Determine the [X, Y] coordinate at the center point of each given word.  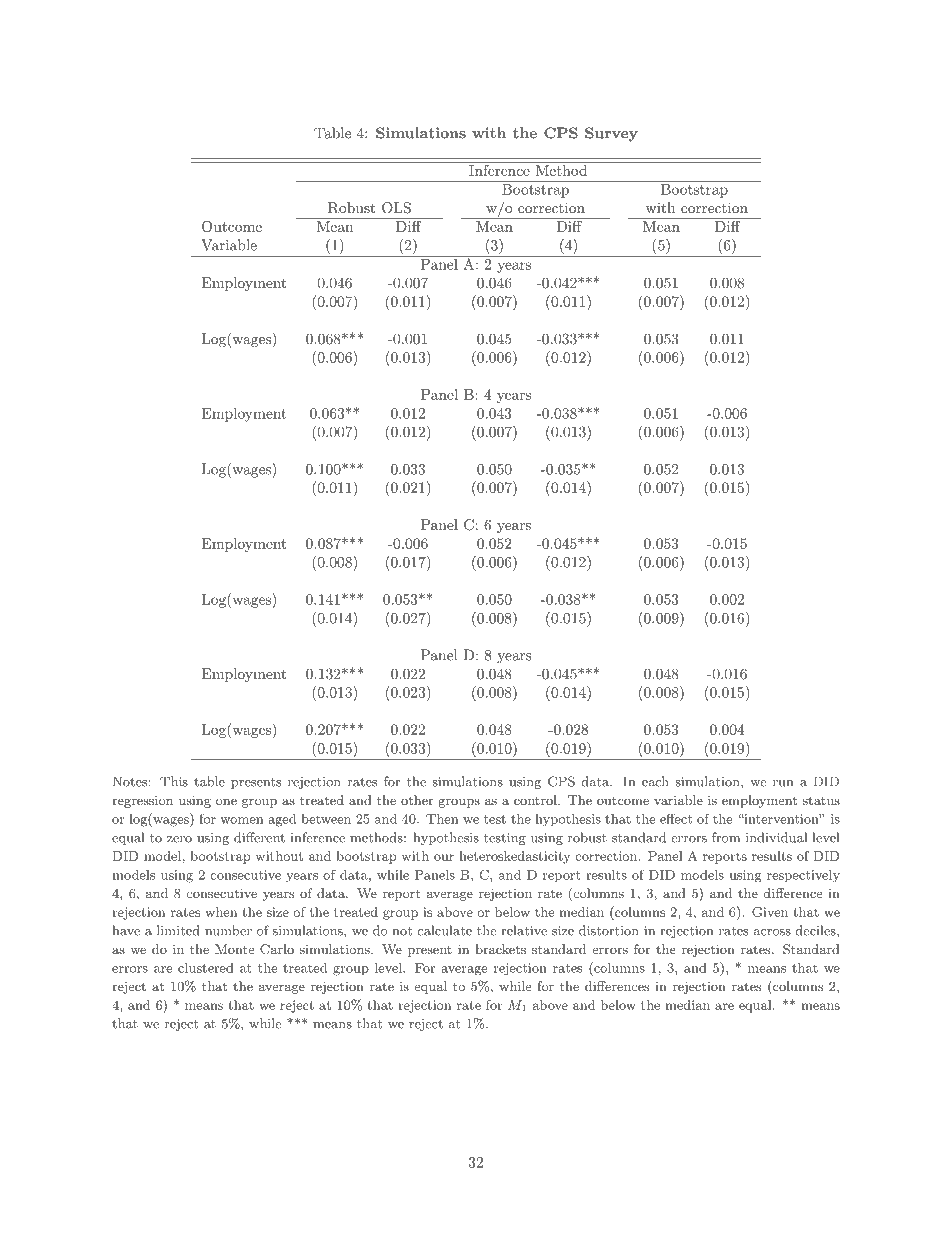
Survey [611, 134]
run [783, 783]
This [174, 781]
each [655, 781]
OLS [396, 208]
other [417, 800]
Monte [234, 949]
